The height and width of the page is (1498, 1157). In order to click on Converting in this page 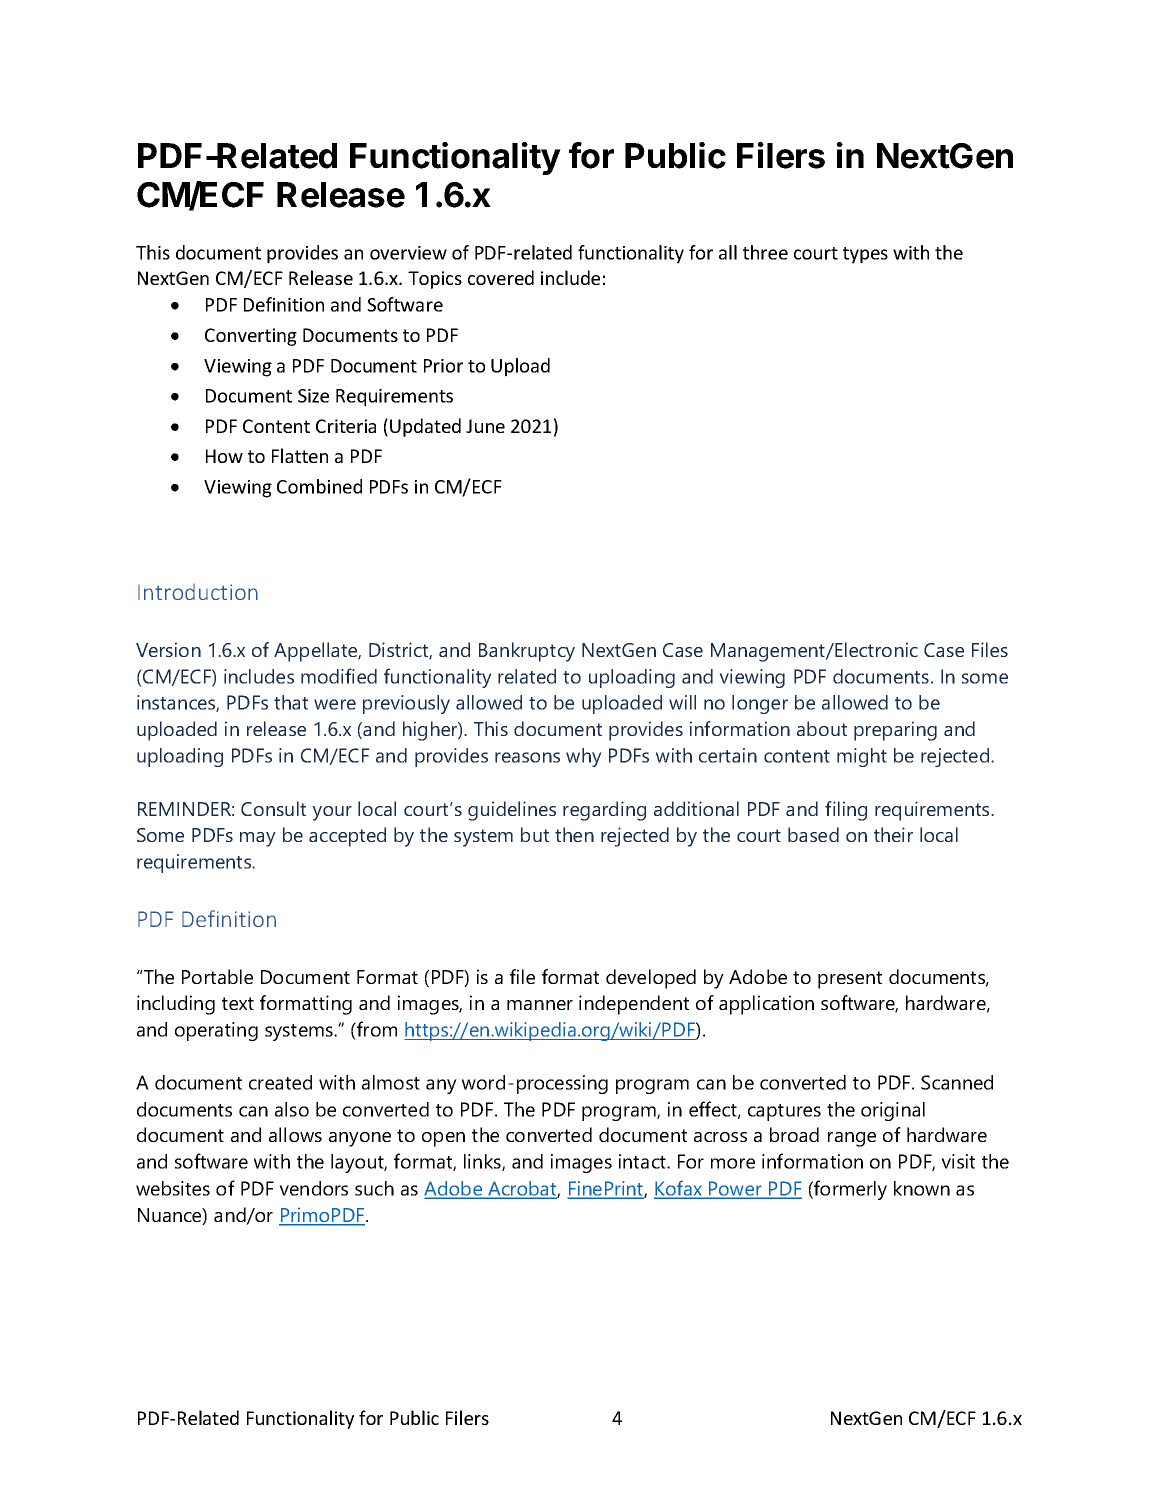, I will do `click(251, 337)`.
